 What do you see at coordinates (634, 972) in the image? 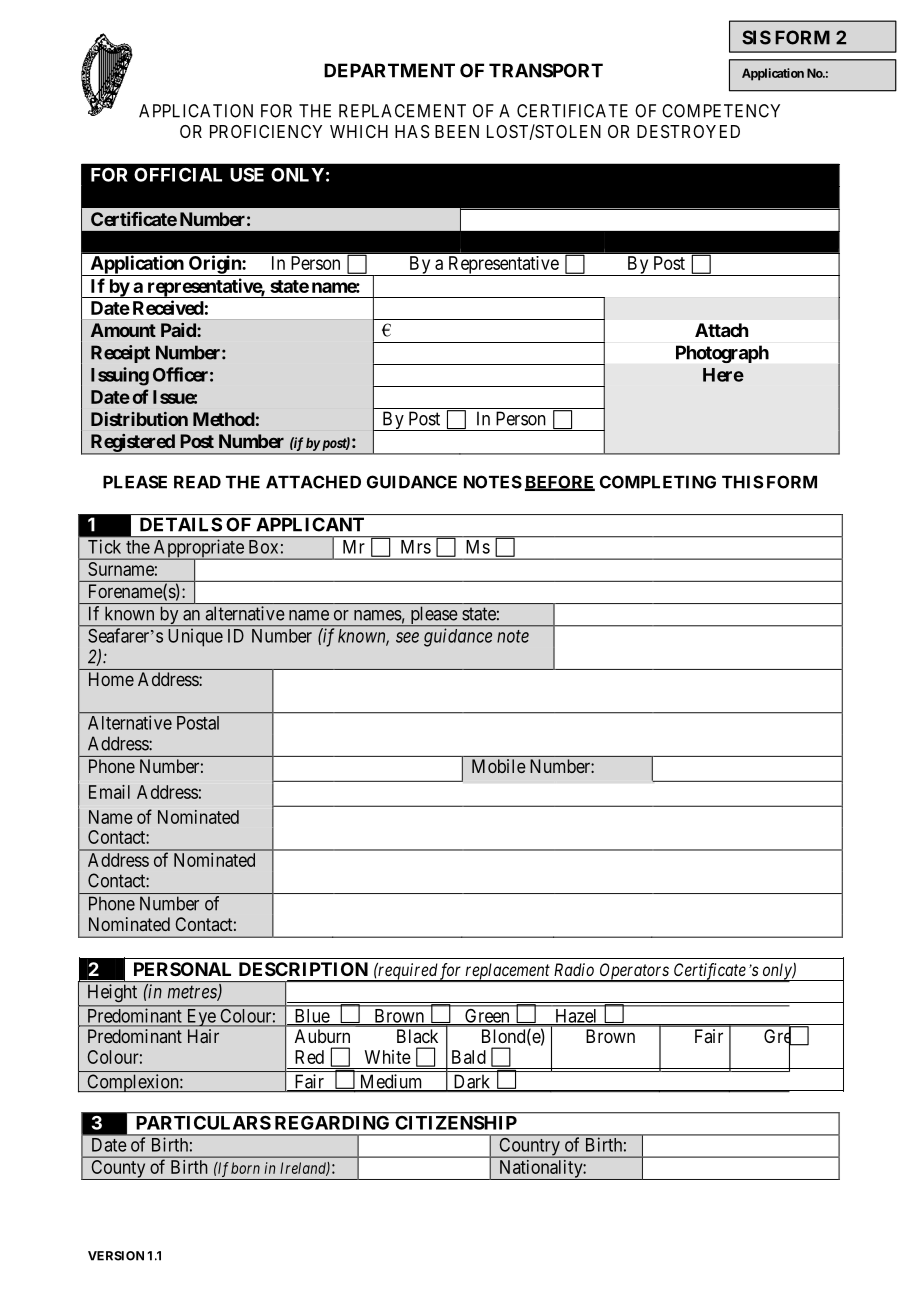
I see `Operators` at bounding box center [634, 972].
